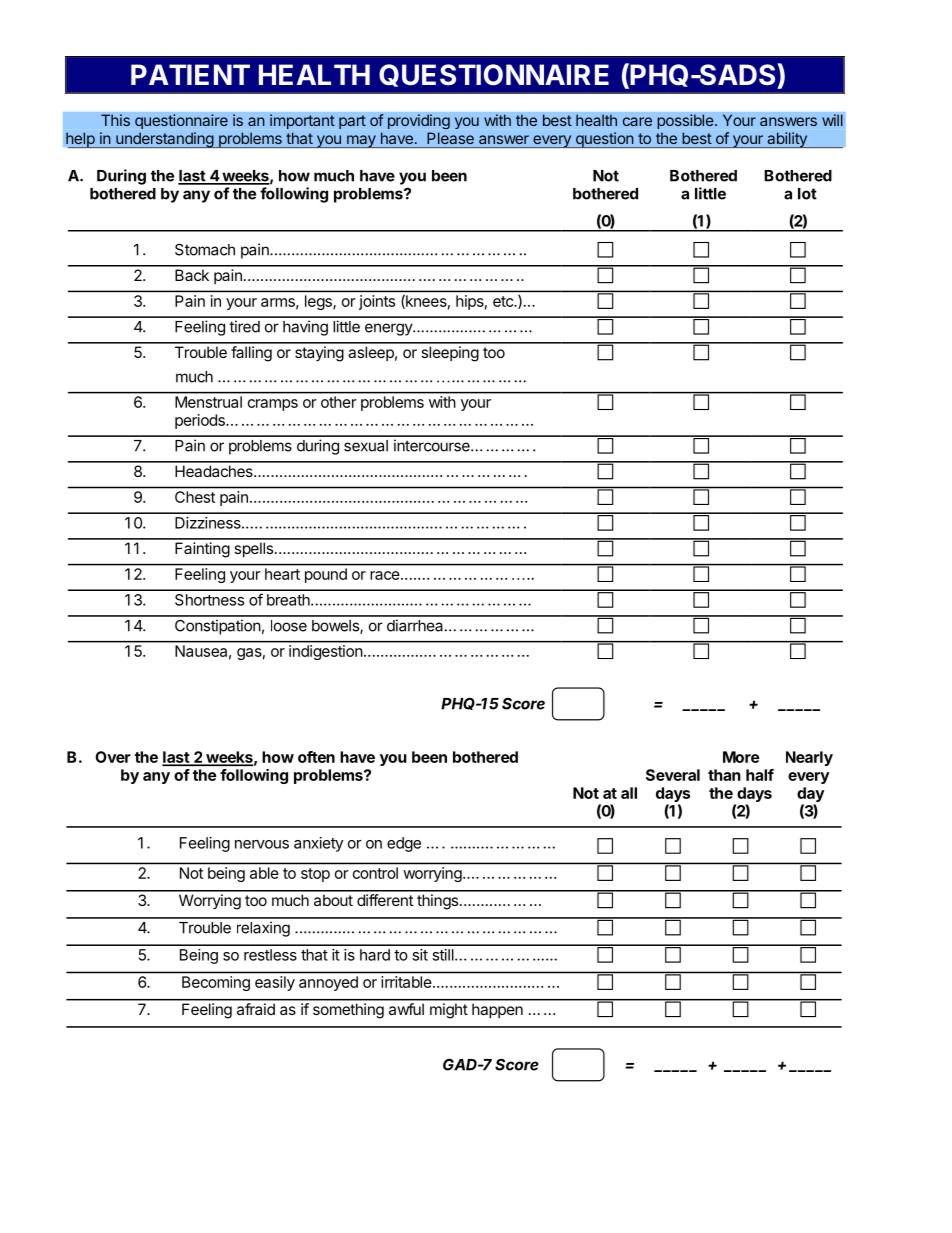  Describe the element at coordinates (741, 757) in the document. I see `More` at that location.
